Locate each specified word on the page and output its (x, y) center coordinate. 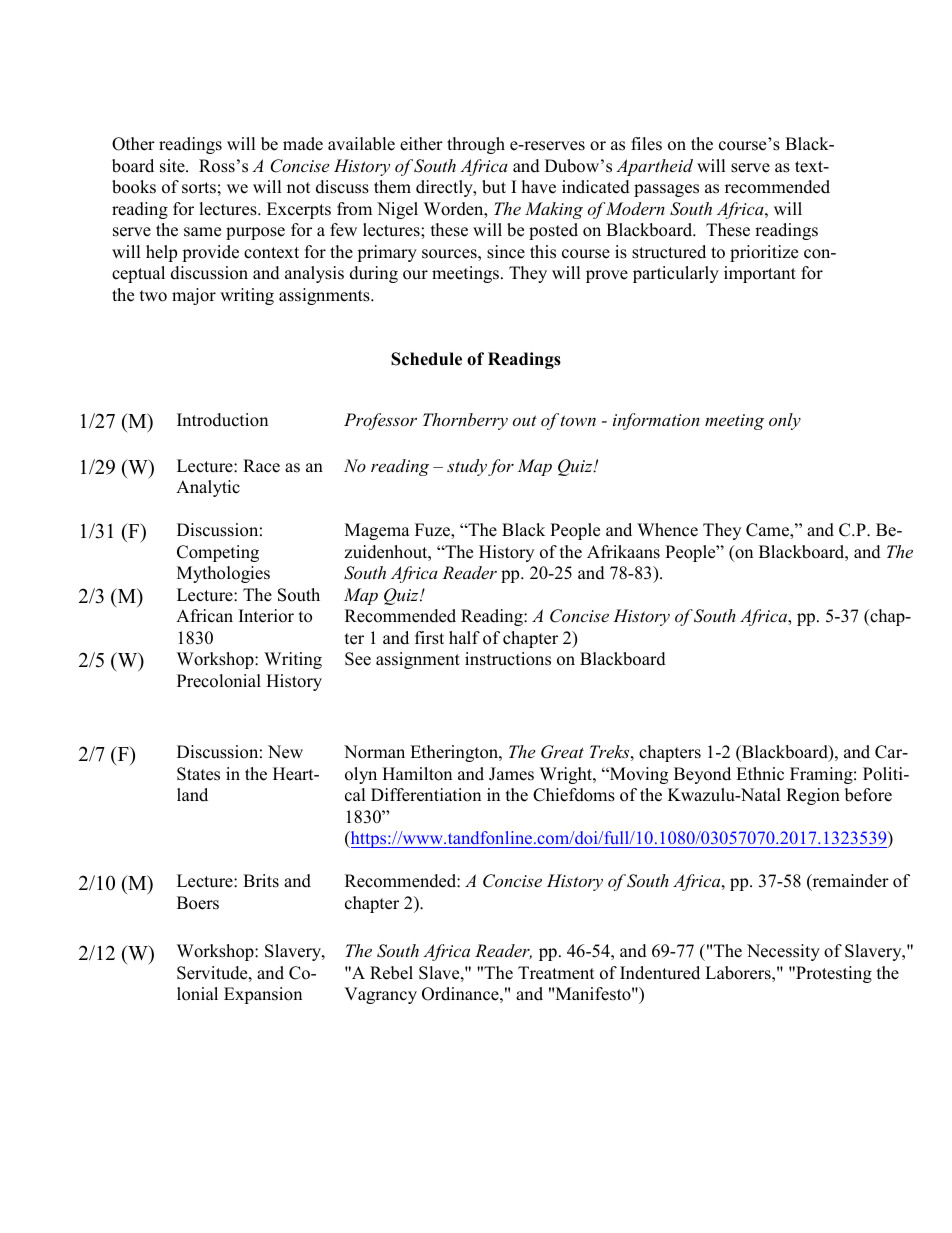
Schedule (426, 359)
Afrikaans (623, 552)
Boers (198, 903)
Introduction (222, 420)
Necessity (783, 952)
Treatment (556, 973)
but (494, 187)
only (785, 421)
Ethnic (760, 774)
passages (666, 190)
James (511, 774)
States (198, 774)
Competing (218, 553)
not (299, 188)
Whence (667, 530)
